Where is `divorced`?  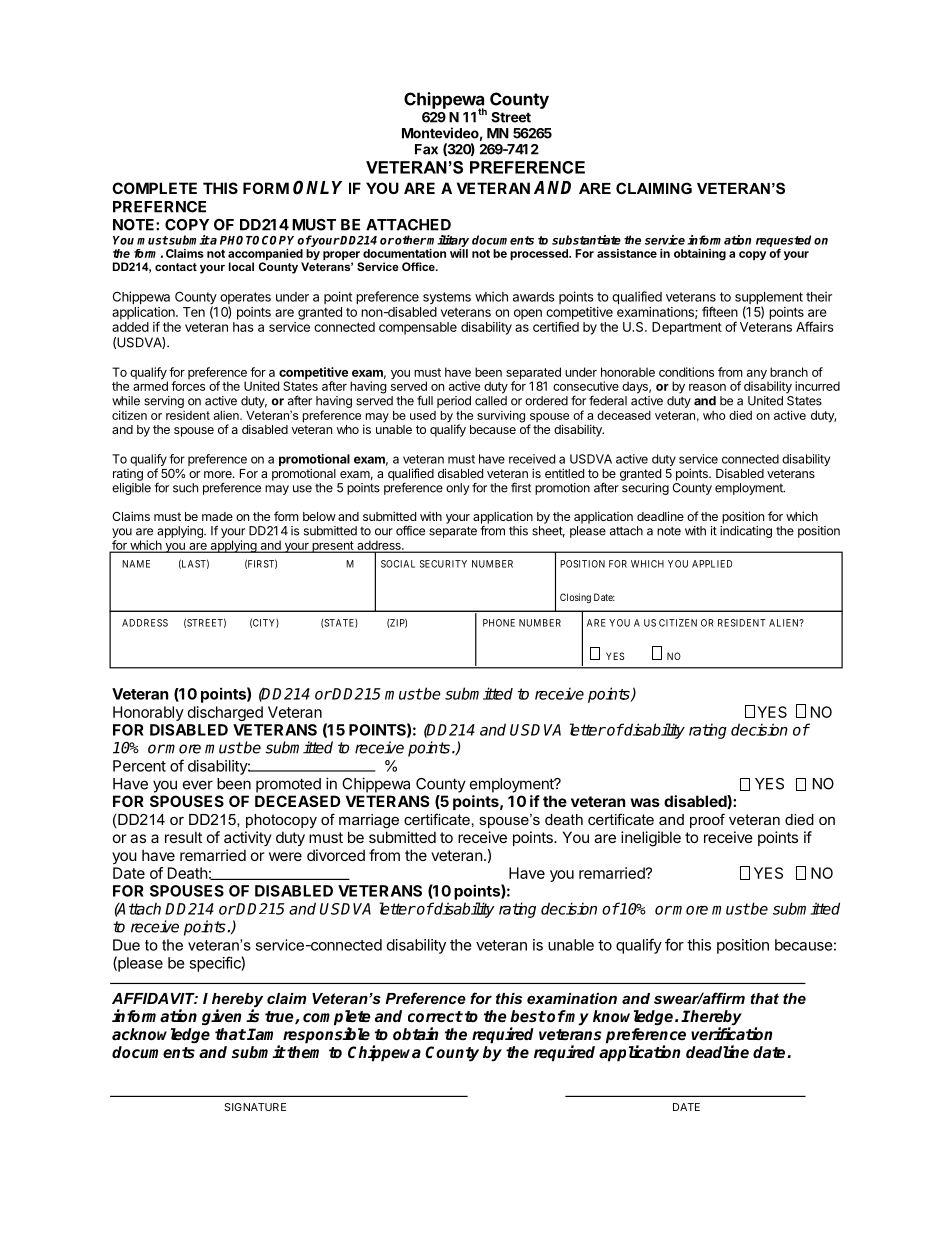 divorced is located at coordinates (336, 855).
